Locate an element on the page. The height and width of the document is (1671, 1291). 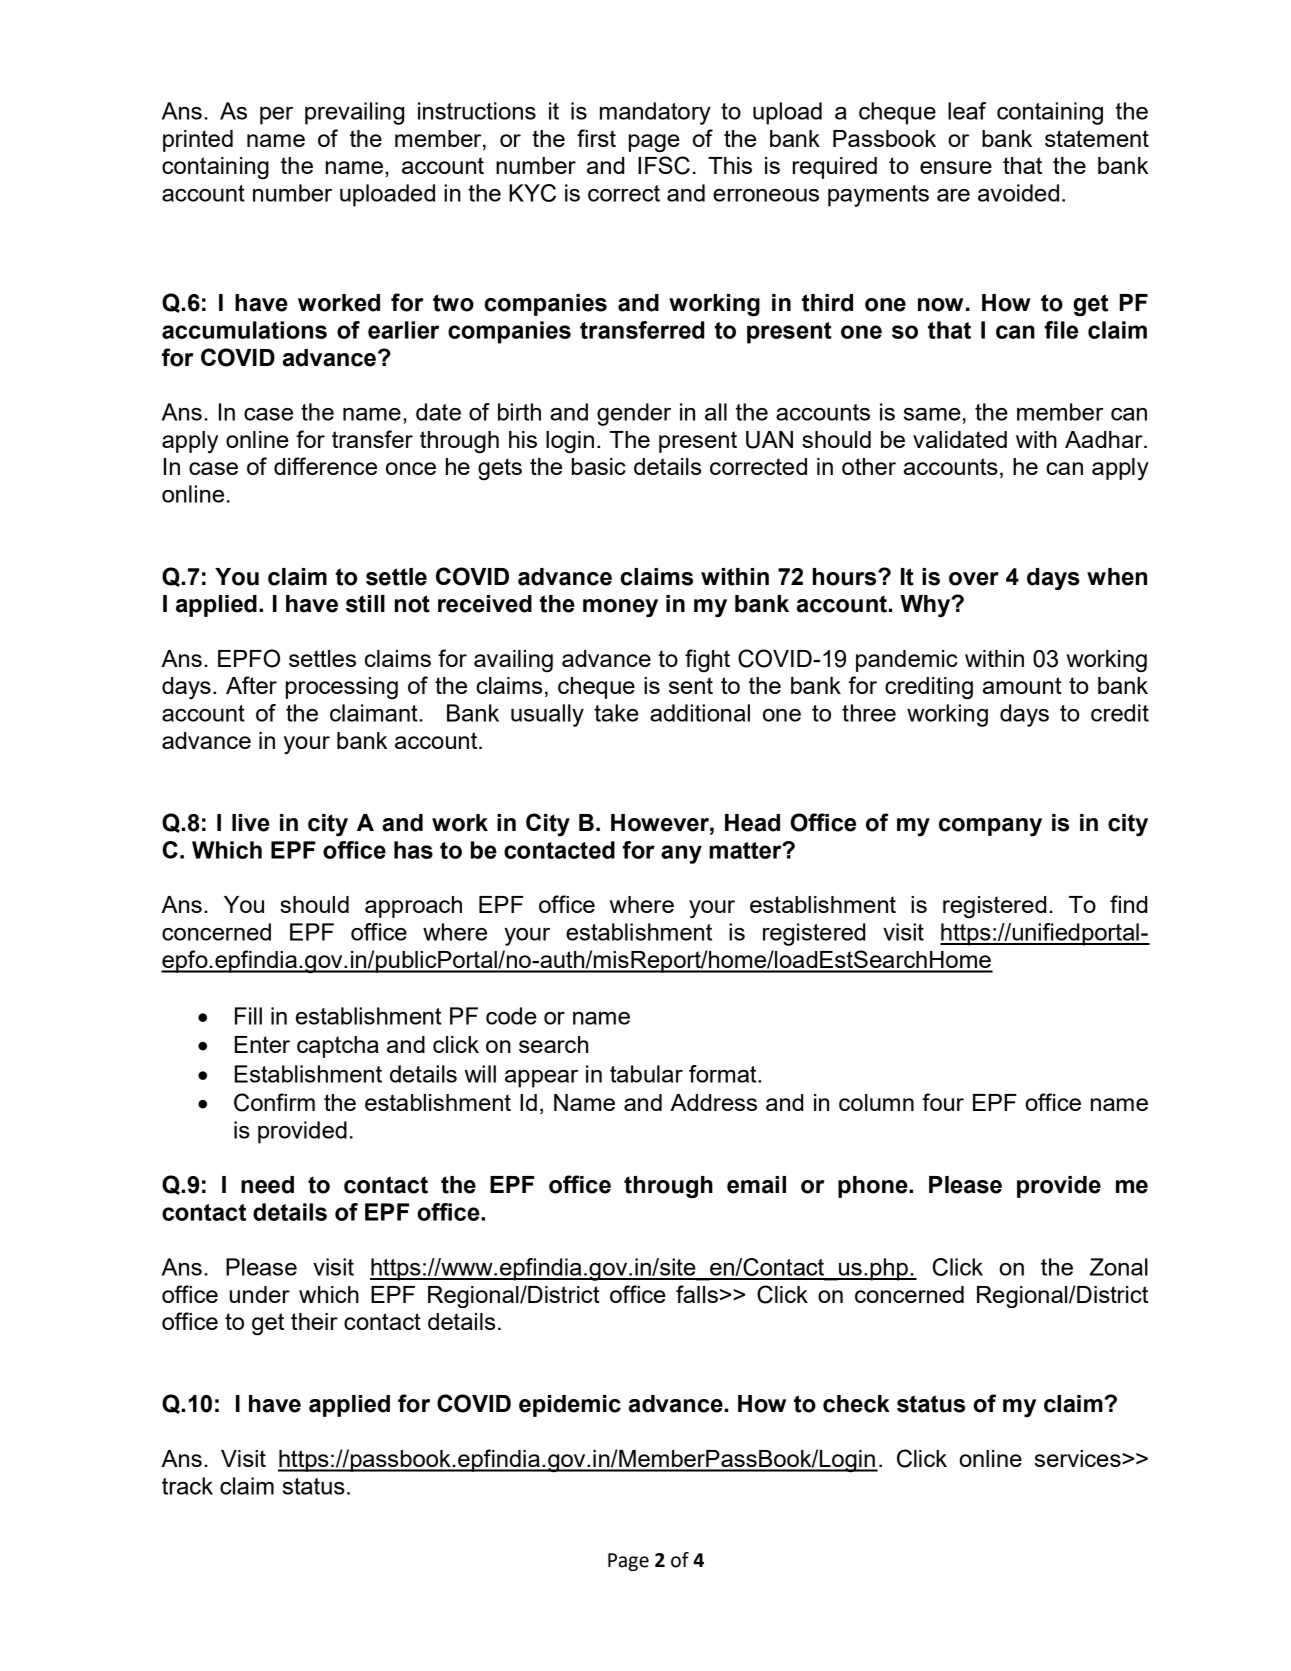
check is located at coordinates (856, 1404).
